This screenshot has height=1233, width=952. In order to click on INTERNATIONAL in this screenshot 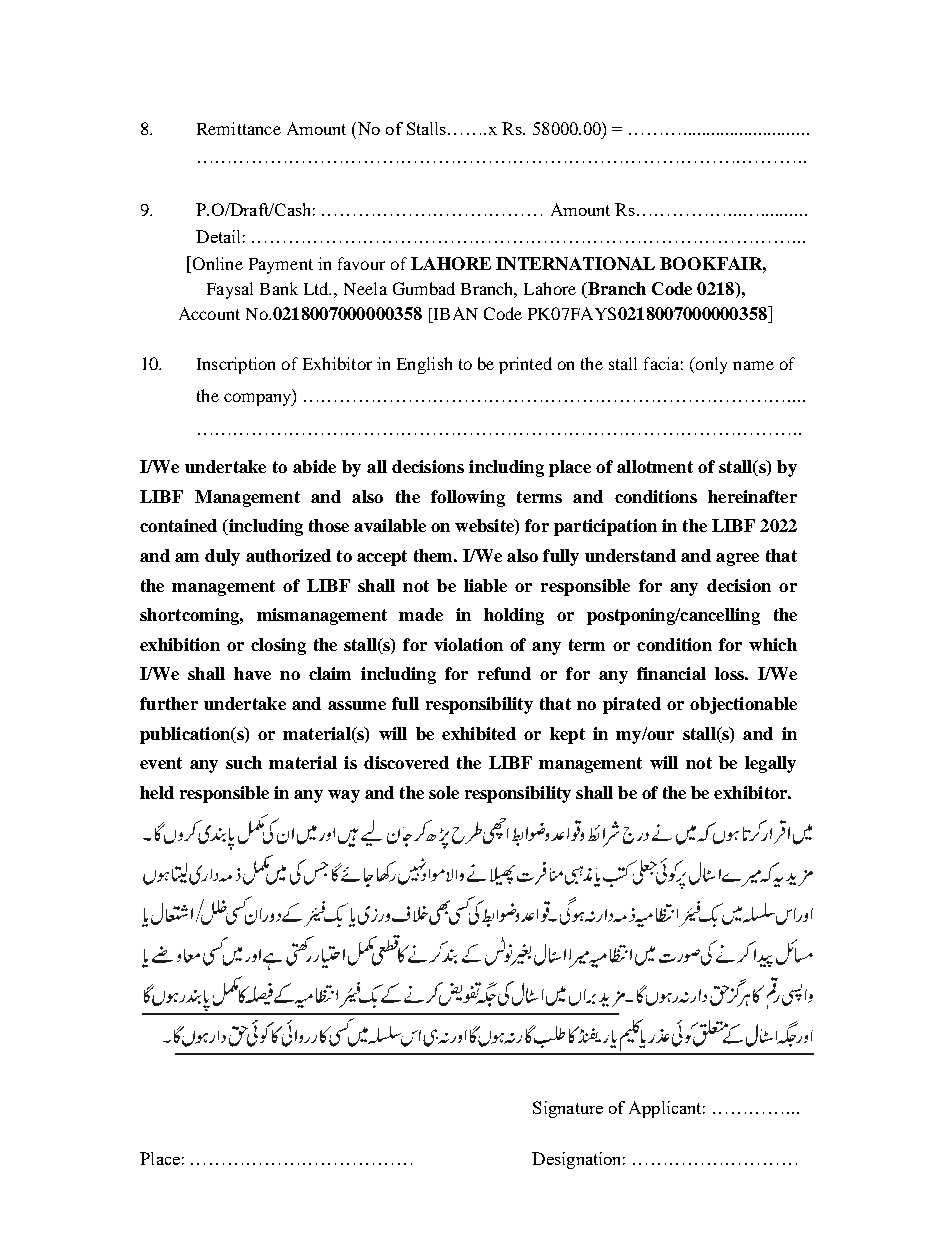, I will do `click(575, 263)`.
